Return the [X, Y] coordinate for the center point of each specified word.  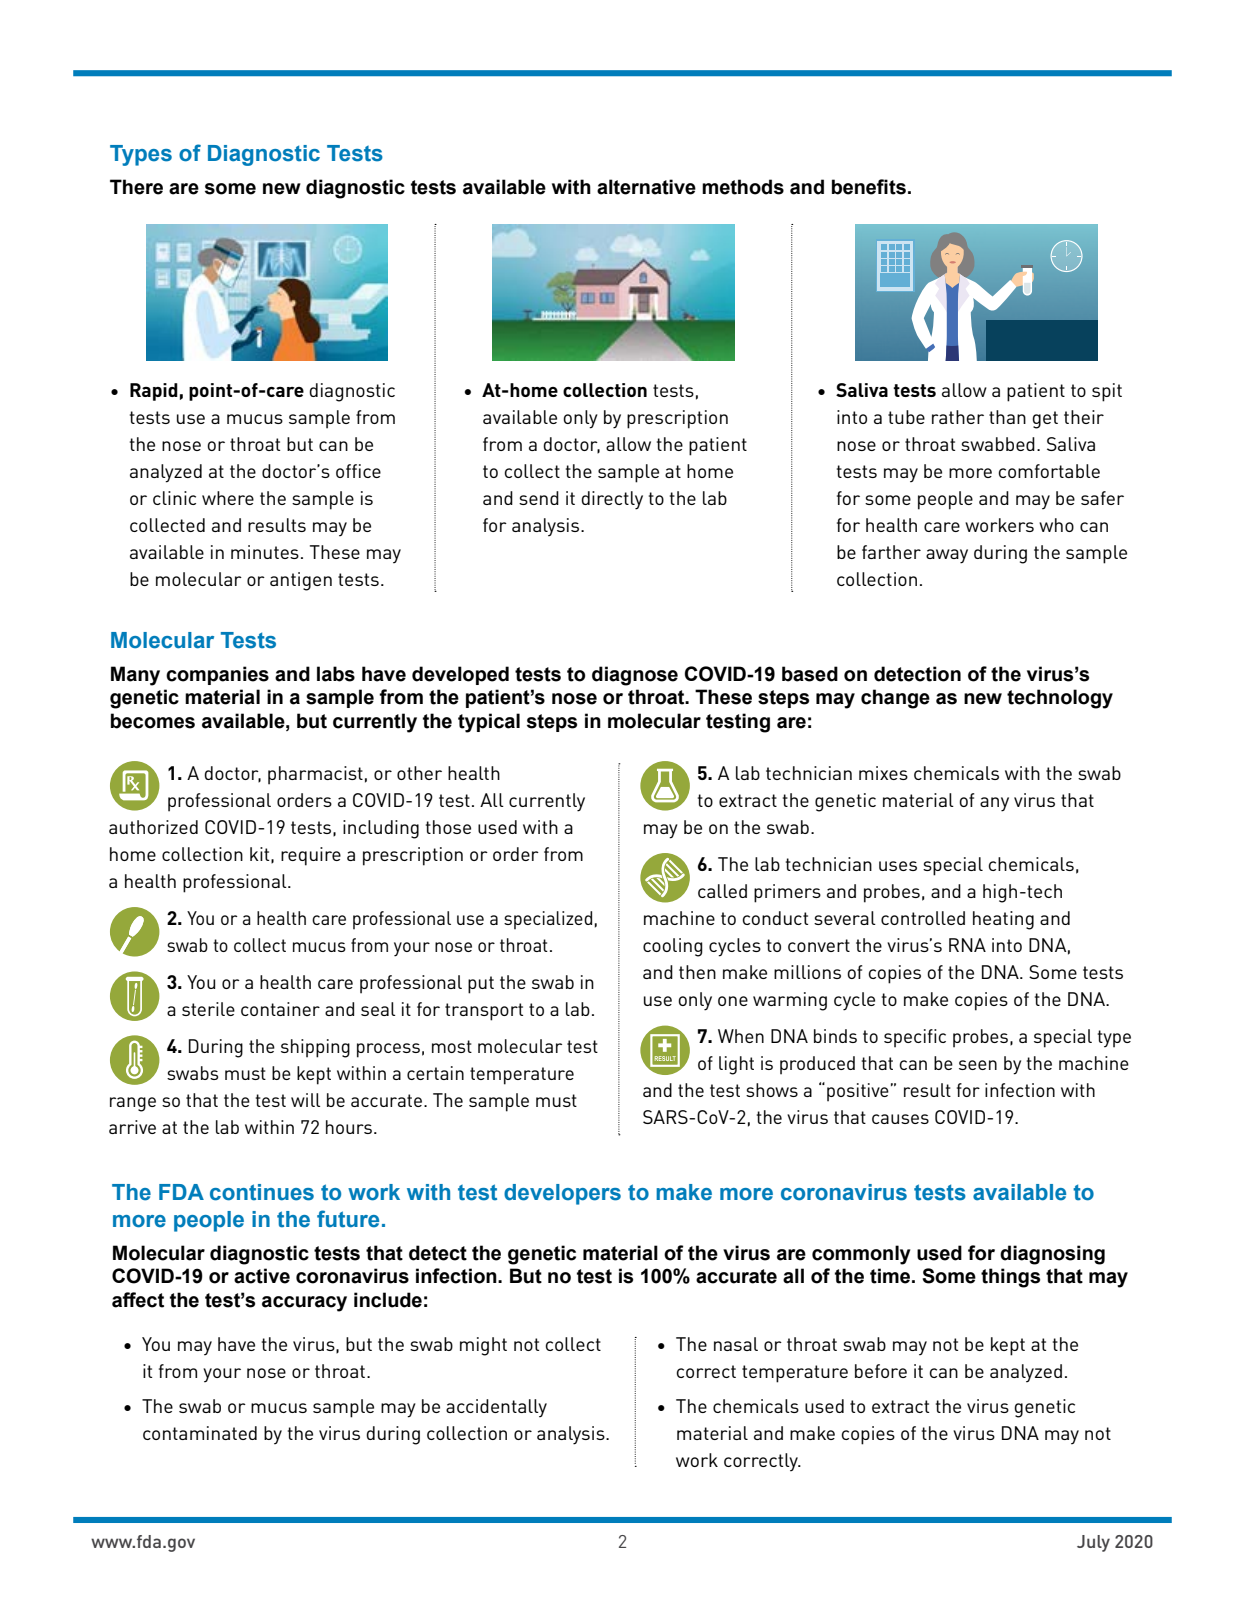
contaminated [200, 1433]
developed [460, 675]
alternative [646, 187]
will [305, 1100]
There [136, 187]
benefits [869, 187]
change [895, 699]
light [736, 1065]
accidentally [496, 1408]
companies [217, 675]
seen [978, 1065]
